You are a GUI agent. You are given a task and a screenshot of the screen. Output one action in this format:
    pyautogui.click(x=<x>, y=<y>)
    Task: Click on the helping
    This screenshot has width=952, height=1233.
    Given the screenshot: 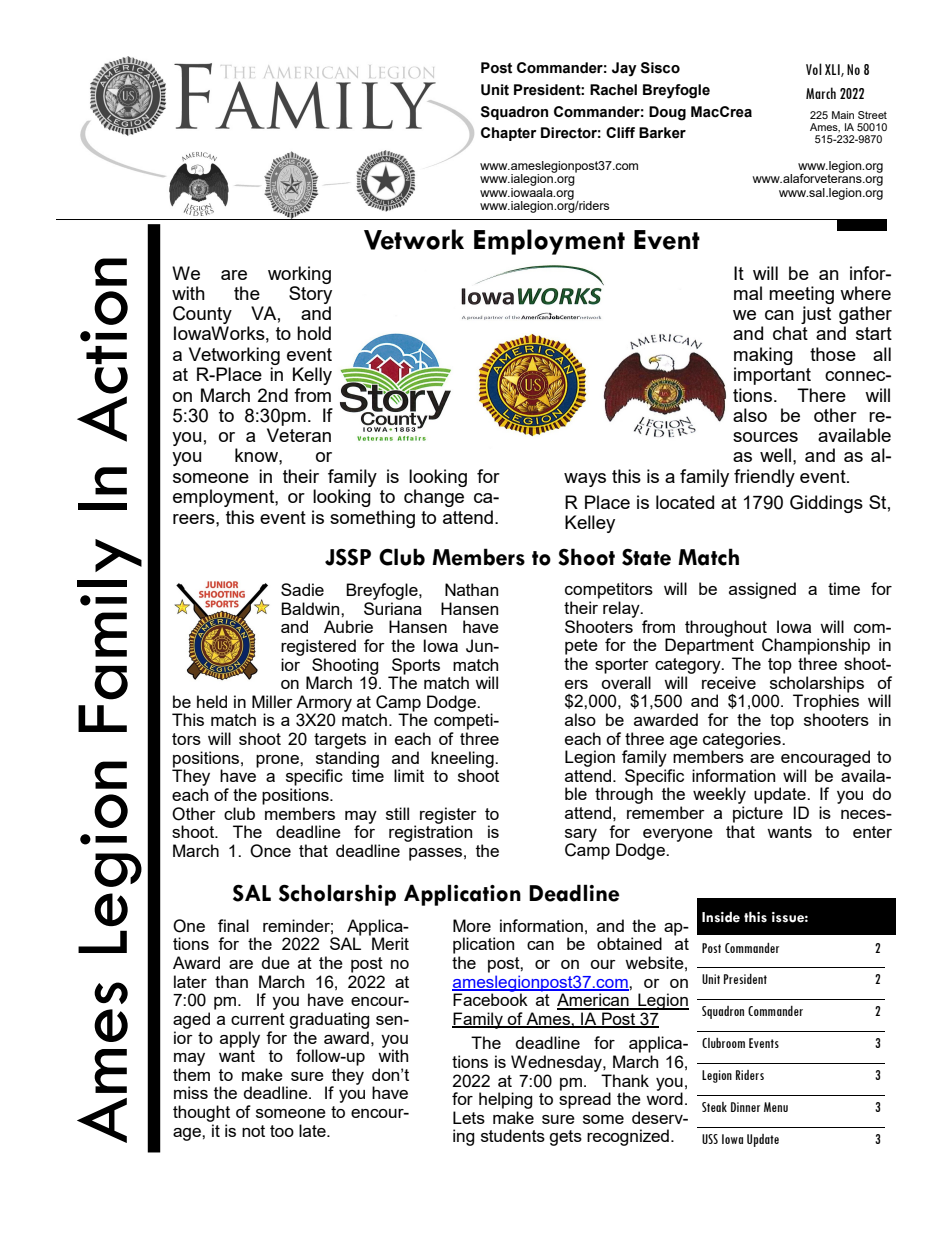 What is the action you would take?
    pyautogui.click(x=506, y=1100)
